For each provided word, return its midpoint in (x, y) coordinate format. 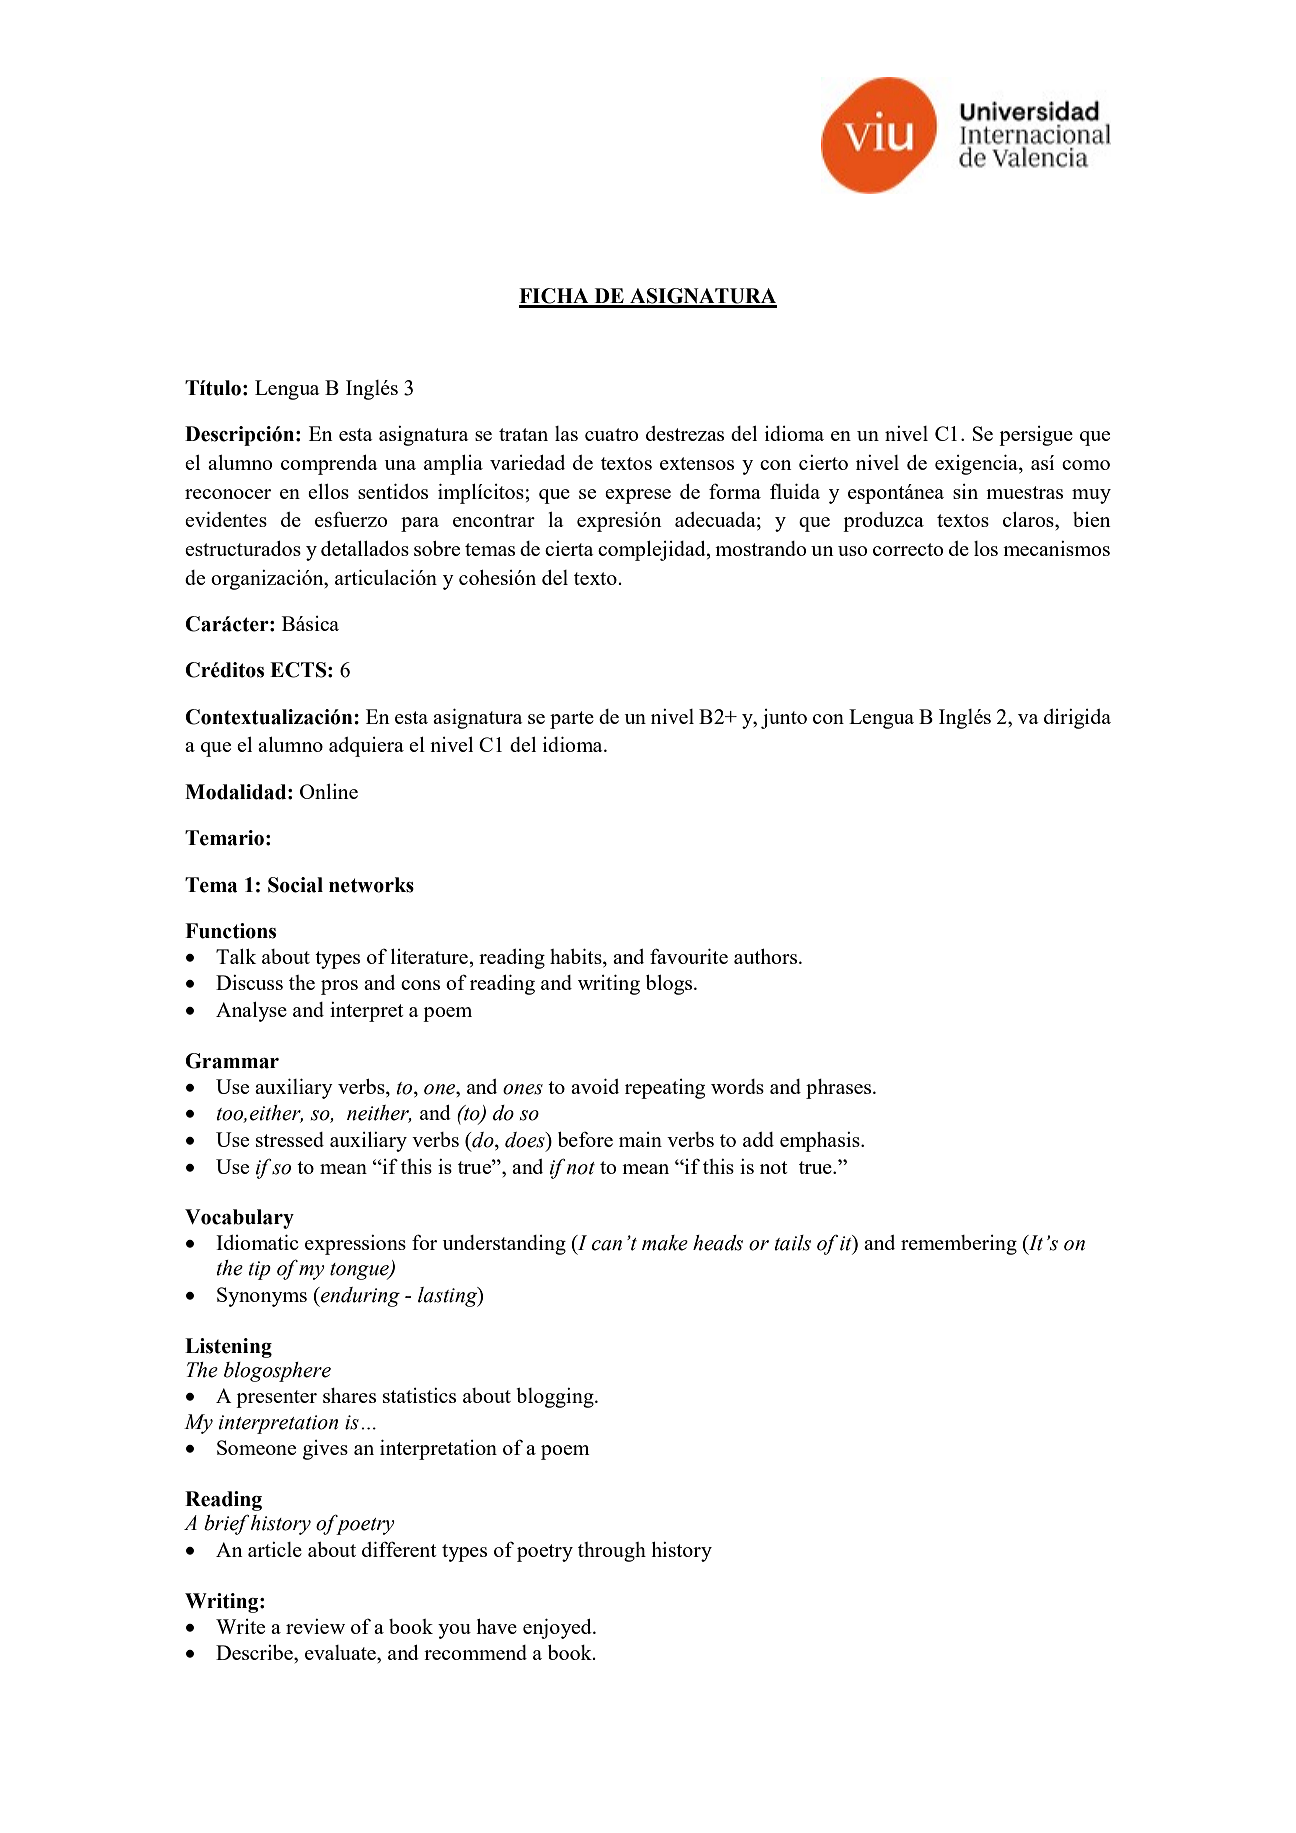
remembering (959, 1245)
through (612, 1552)
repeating (665, 1089)
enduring (359, 1297)
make (665, 1243)
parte (572, 720)
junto (784, 719)
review (315, 1626)
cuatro (611, 434)
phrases (840, 1089)
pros (339, 987)
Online (329, 791)
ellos (328, 491)
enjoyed (558, 1629)
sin (965, 491)
